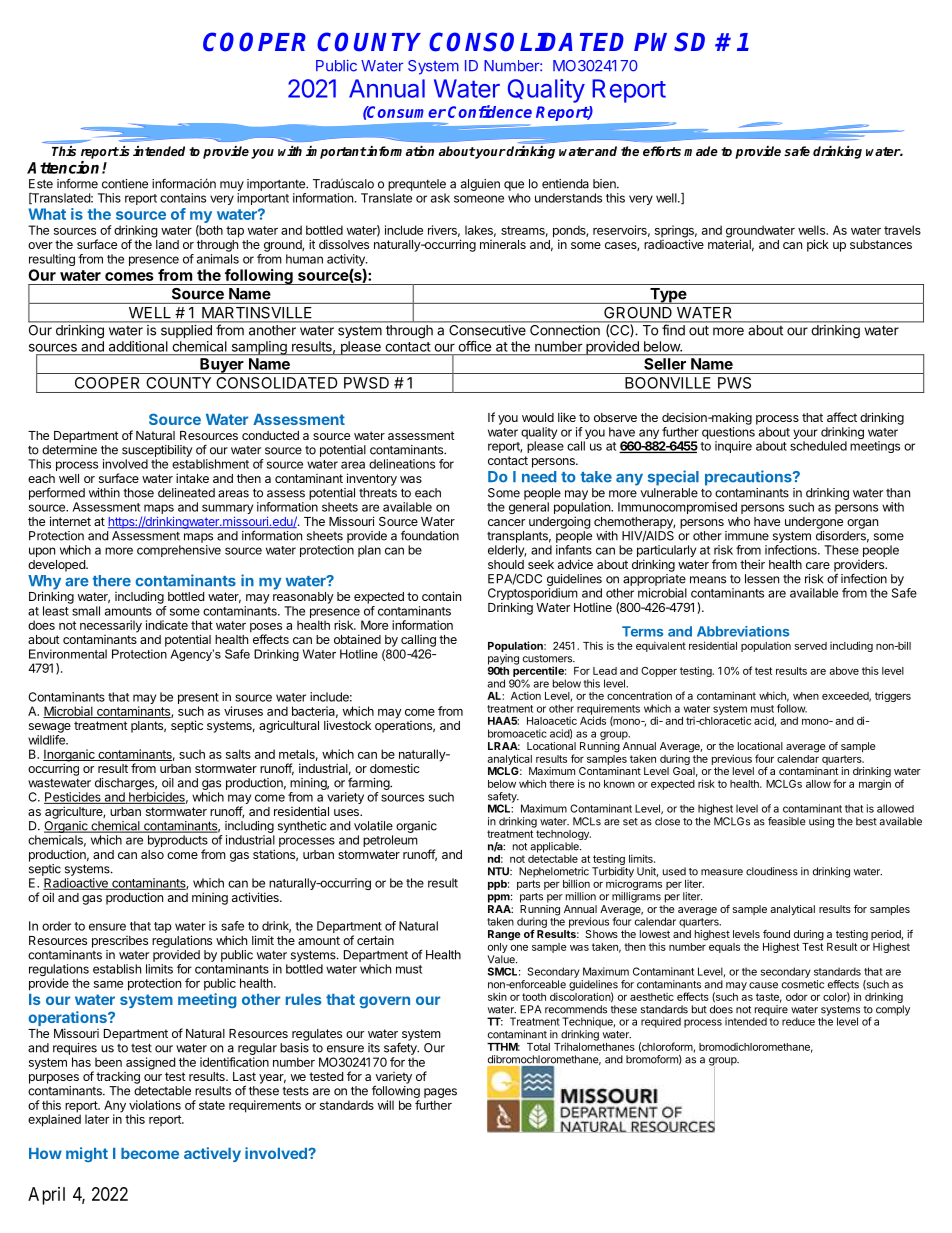 The width and height of the document is (952, 1233). What do you see at coordinates (152, 854) in the document?
I see `also` at bounding box center [152, 854].
